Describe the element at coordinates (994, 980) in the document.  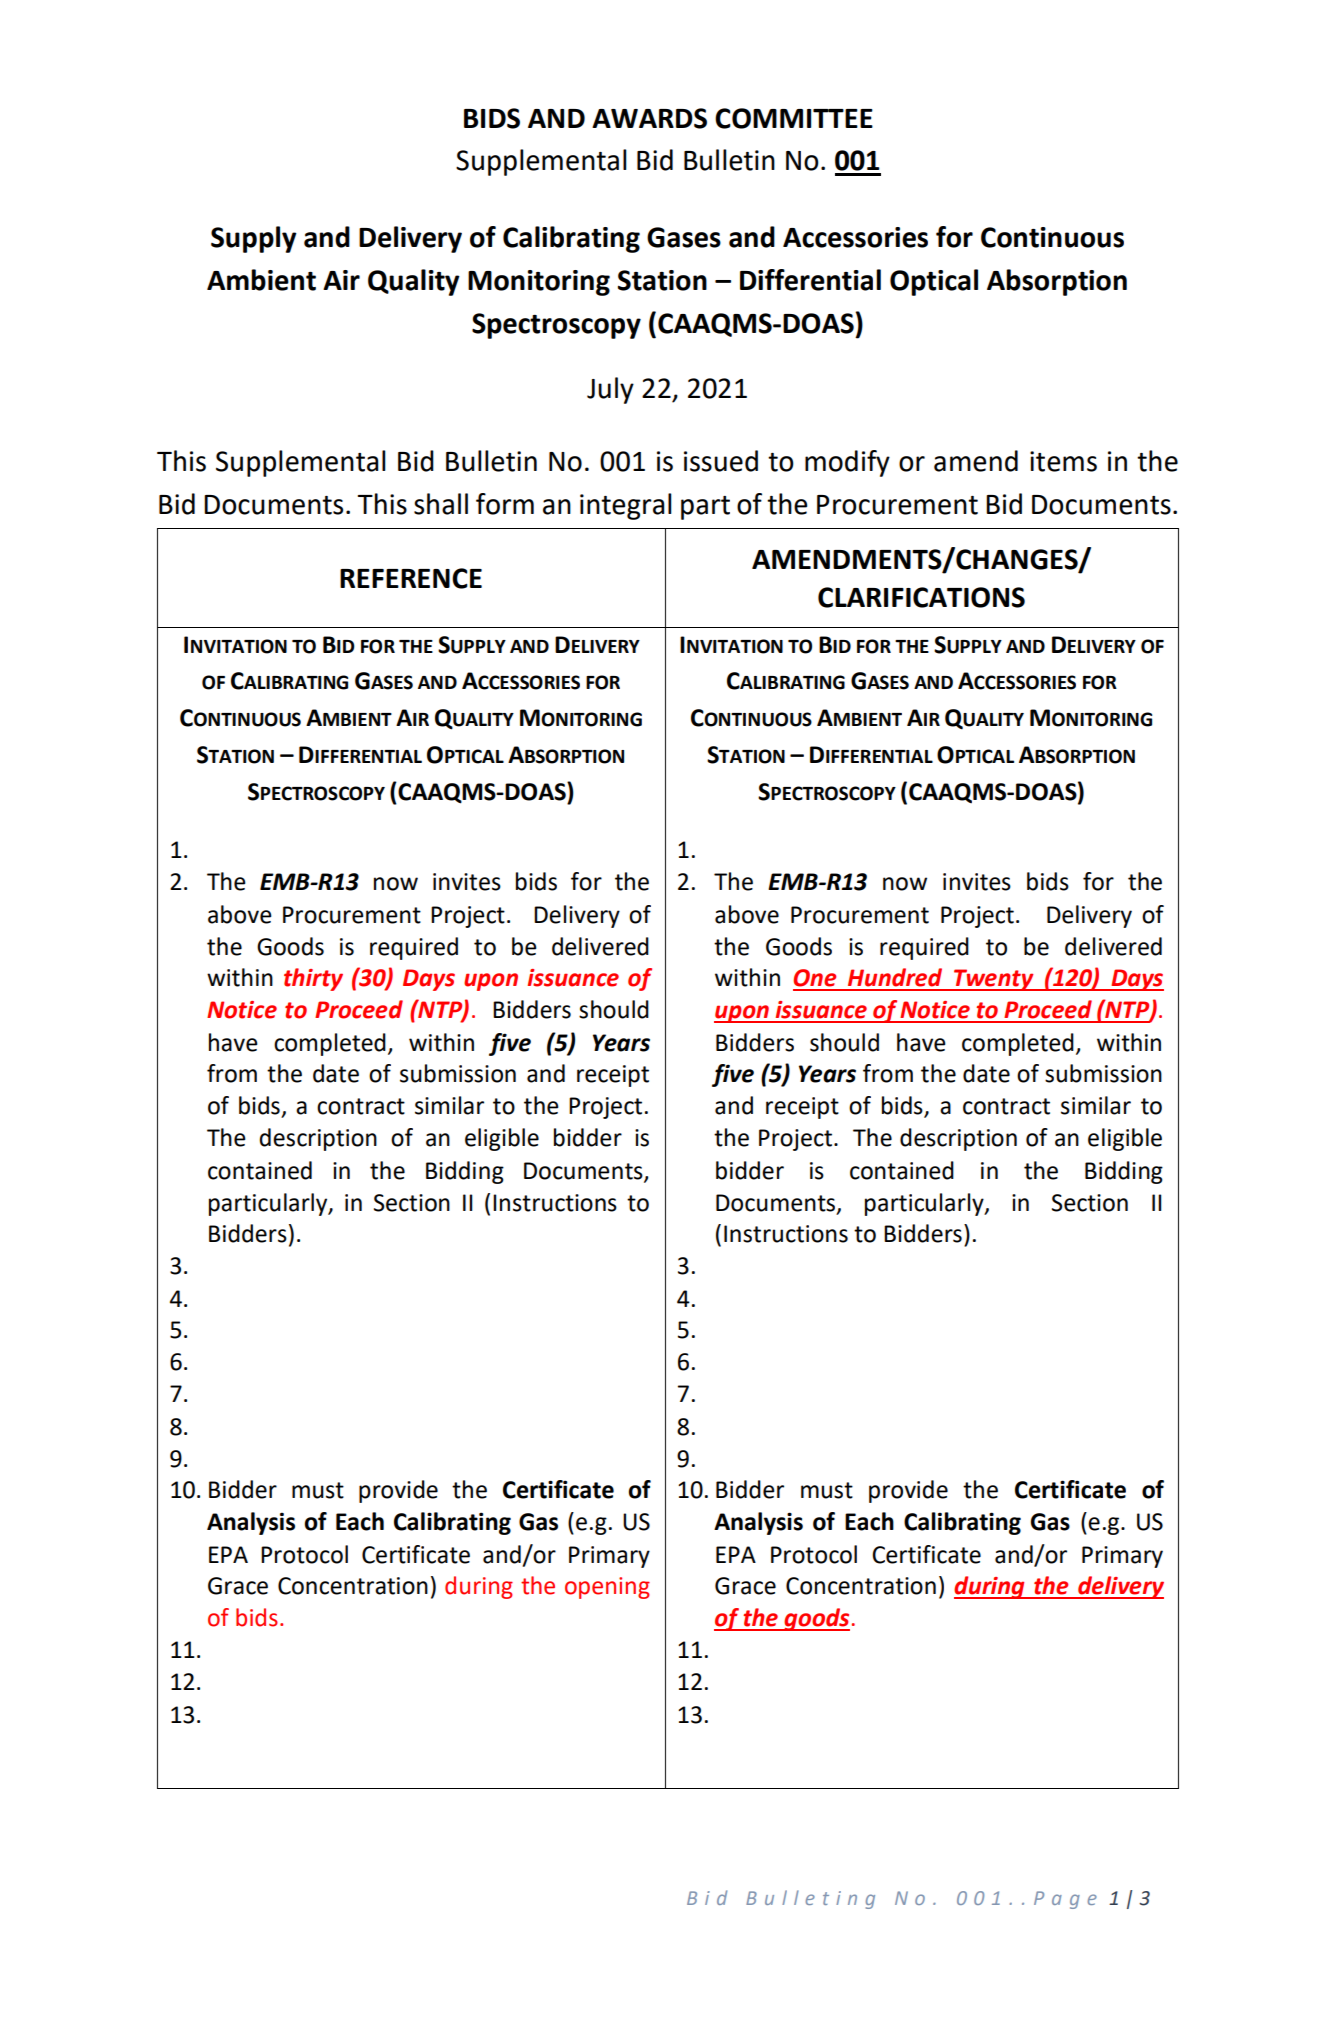
I see `Twenty` at that location.
